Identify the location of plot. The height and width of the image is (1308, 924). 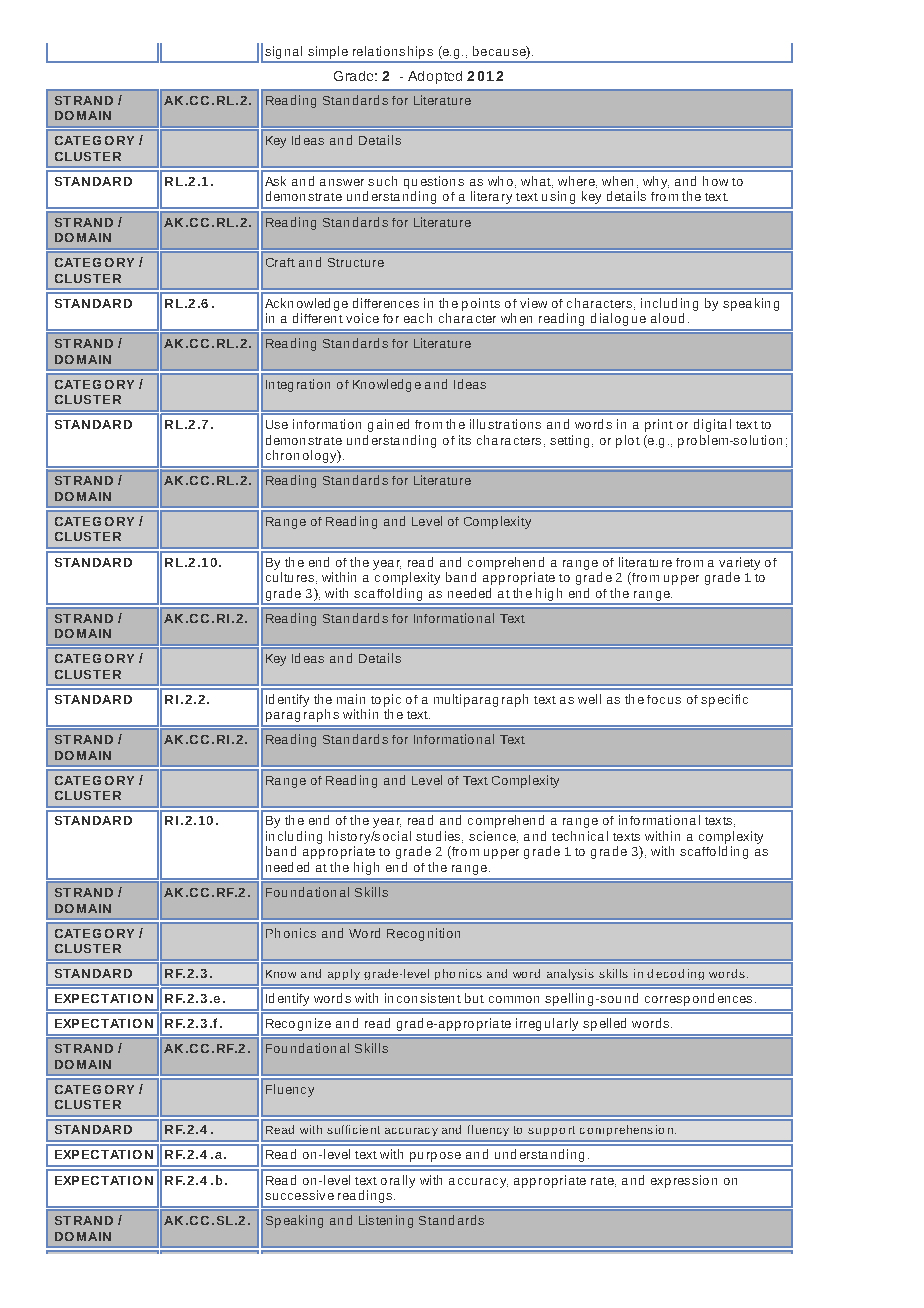
(628, 441).
